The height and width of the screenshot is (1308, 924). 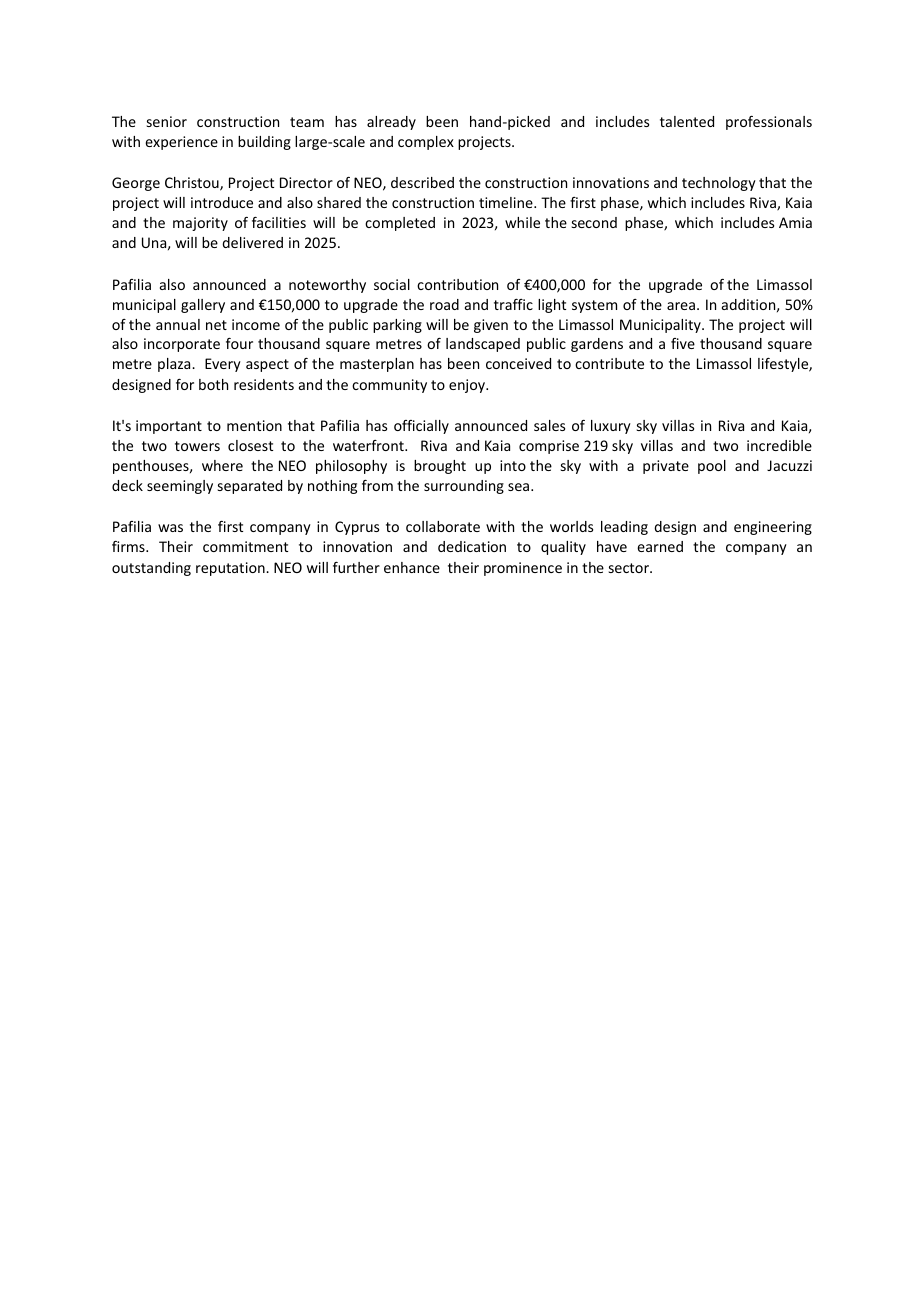 I want to click on contribution, so click(x=457, y=284).
